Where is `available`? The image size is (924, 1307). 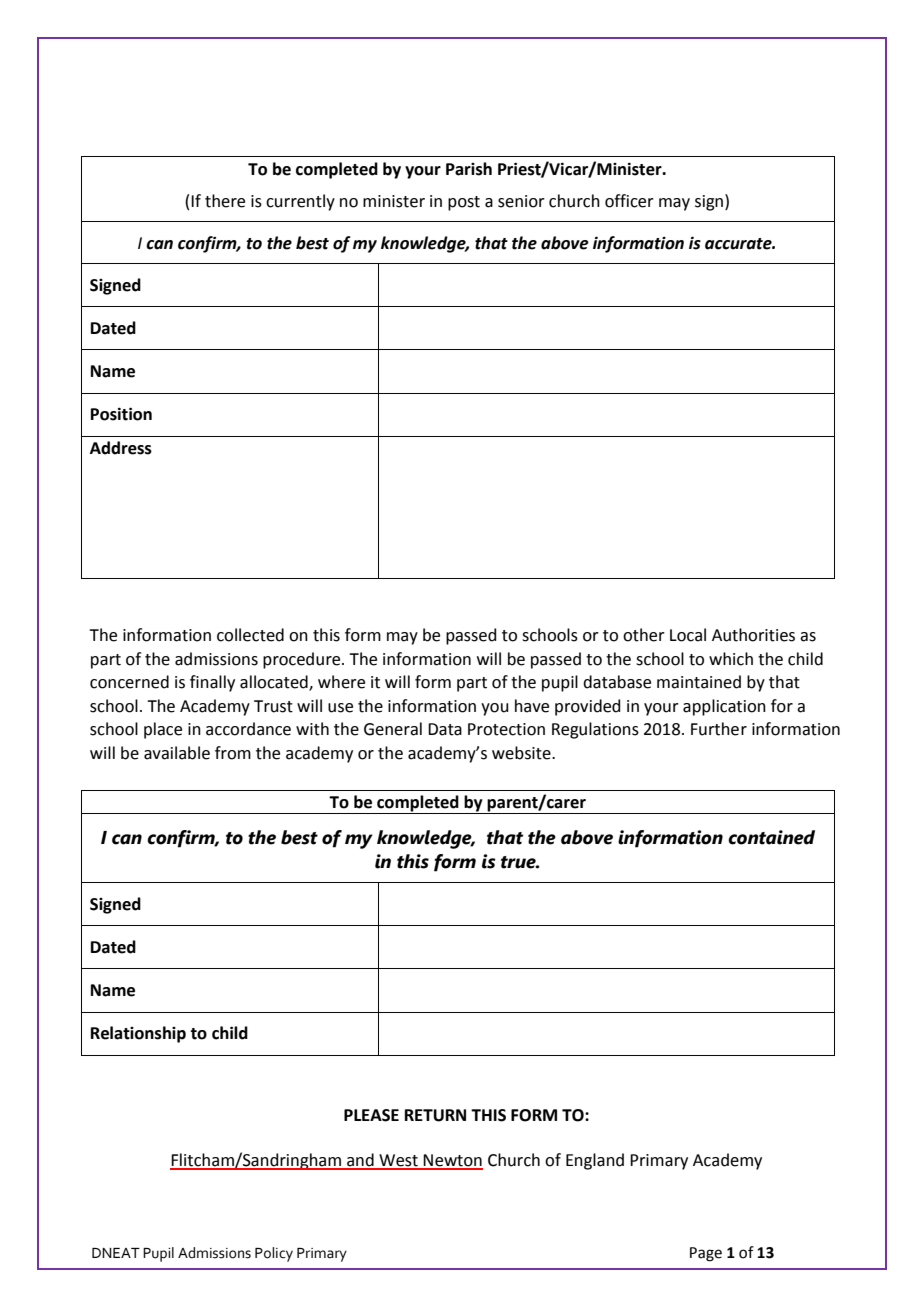
available is located at coordinates (177, 753).
